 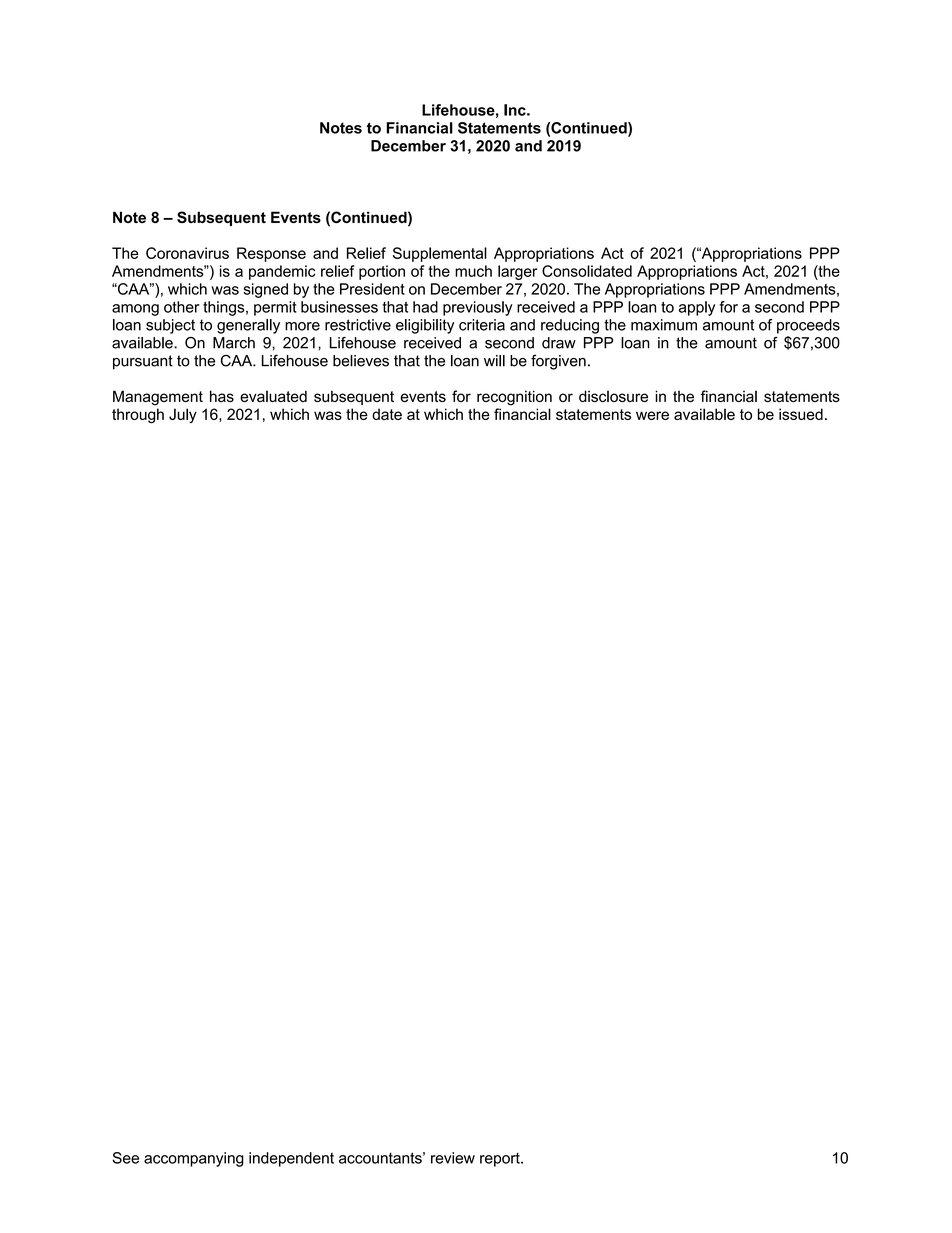 What do you see at coordinates (801, 414) in the page?
I see `issued` at bounding box center [801, 414].
